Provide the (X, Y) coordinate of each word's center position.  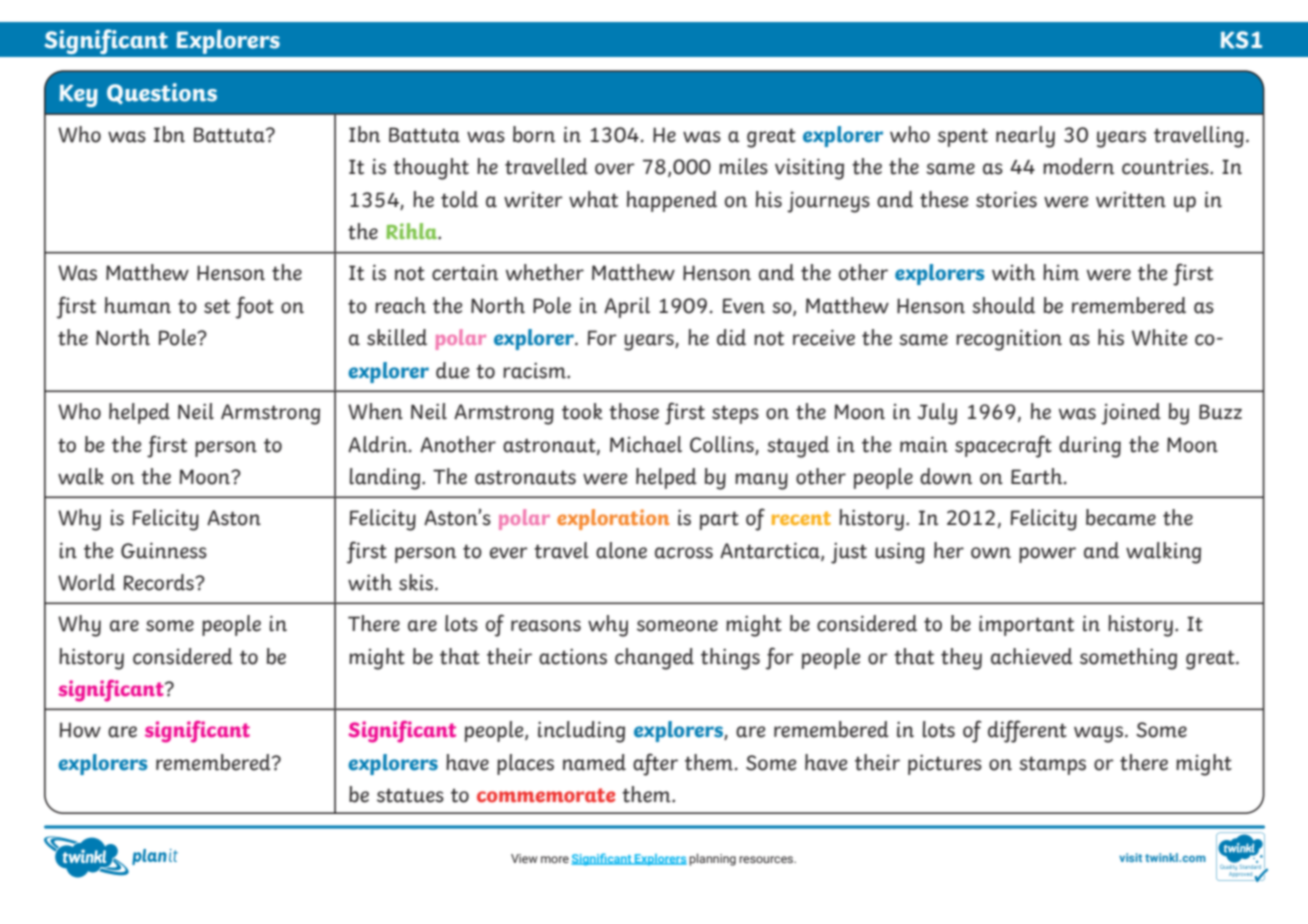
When (375, 411)
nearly (1025, 137)
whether (545, 272)
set (217, 306)
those (634, 411)
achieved (1032, 656)
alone (621, 550)
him (1061, 272)
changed (654, 659)
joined (1131, 414)
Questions (162, 93)
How (80, 730)
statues (410, 795)
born (534, 134)
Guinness (164, 550)
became (1121, 517)
